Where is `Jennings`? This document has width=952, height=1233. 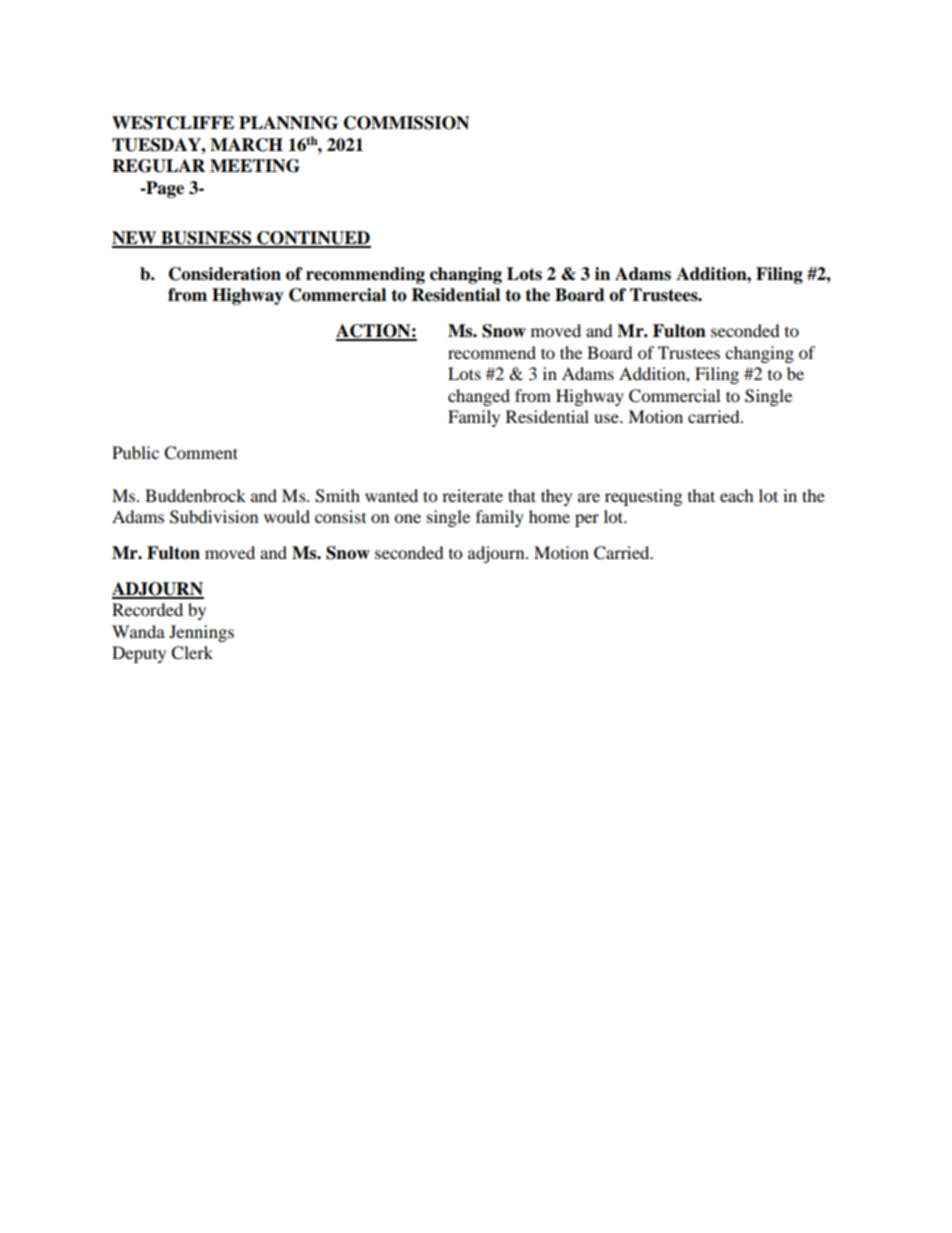
Jennings is located at coordinates (201, 633).
